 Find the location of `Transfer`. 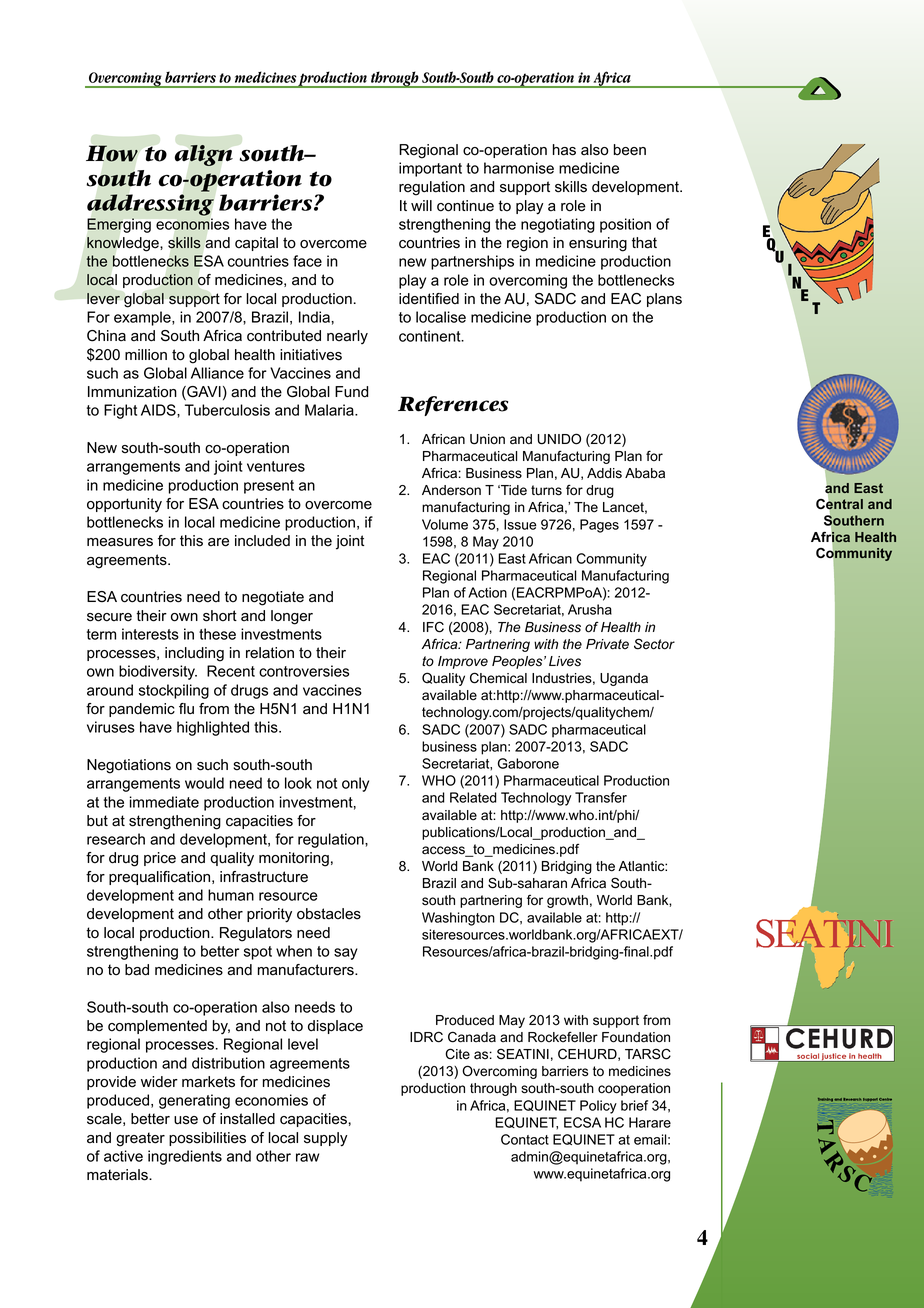

Transfer is located at coordinates (601, 797).
